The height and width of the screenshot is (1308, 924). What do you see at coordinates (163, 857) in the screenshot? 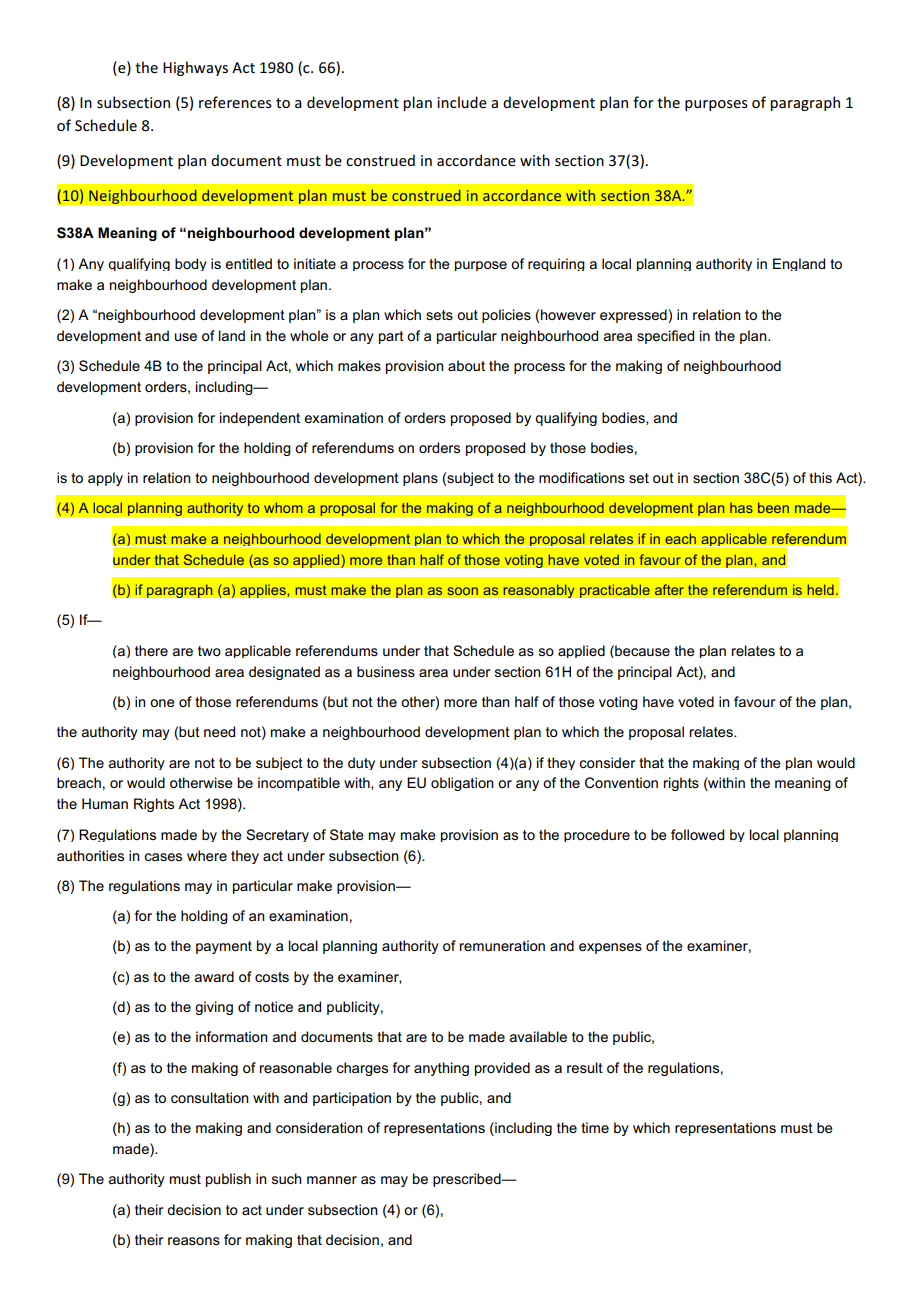
I see `cases` at bounding box center [163, 857].
